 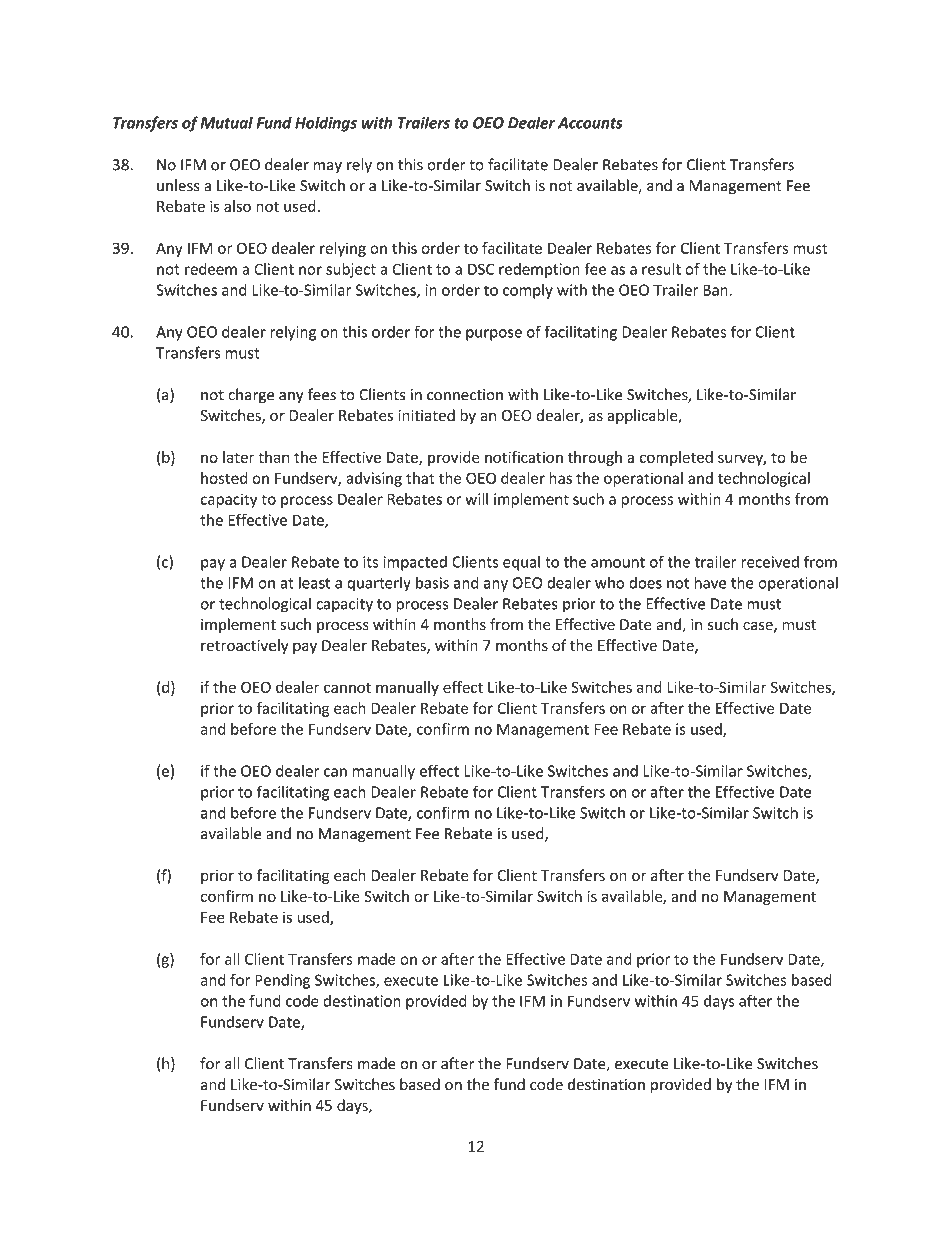 What do you see at coordinates (314, 582) in the screenshot?
I see `least` at bounding box center [314, 582].
